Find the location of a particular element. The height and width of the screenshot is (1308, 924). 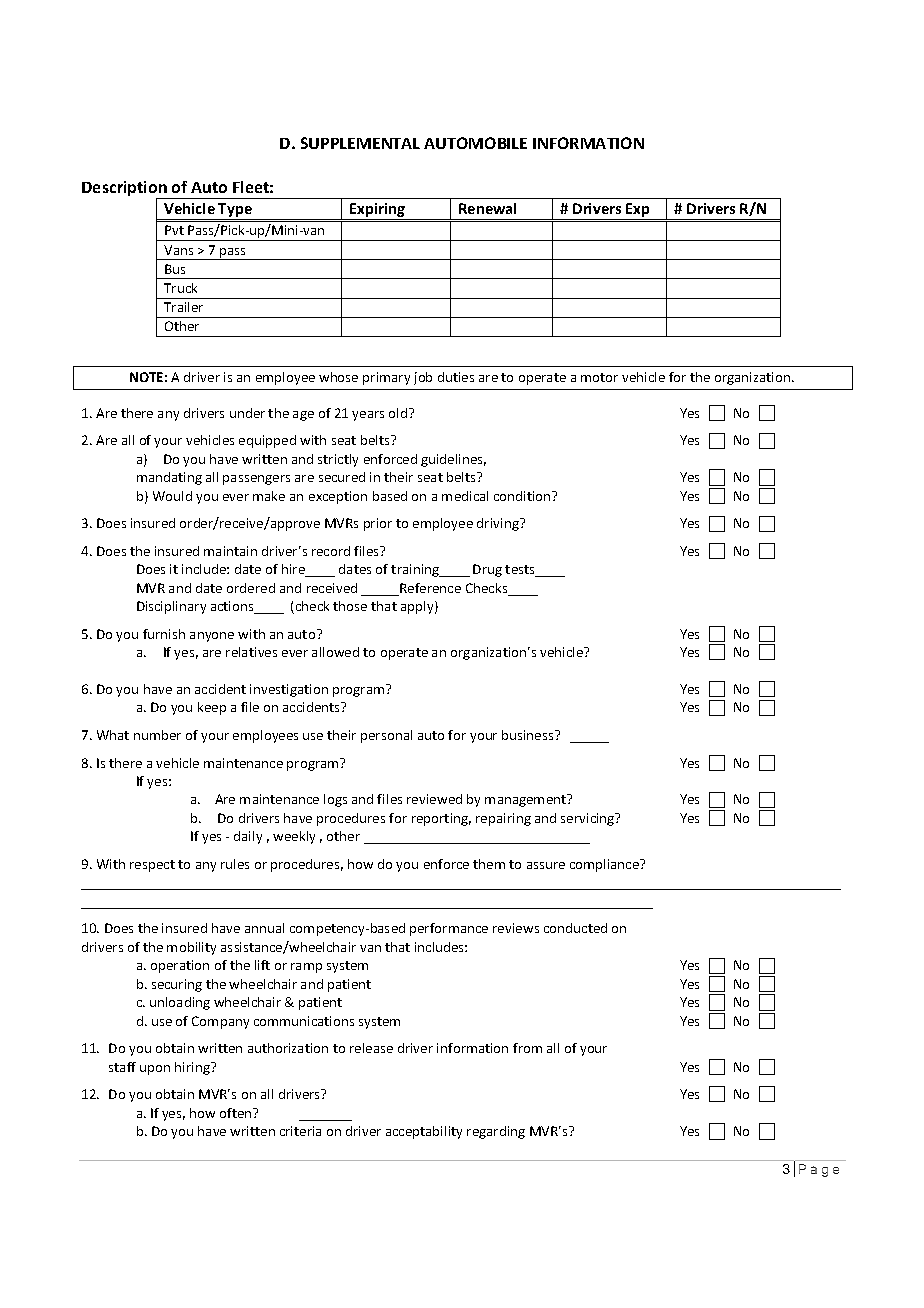

mandating is located at coordinates (169, 478).
